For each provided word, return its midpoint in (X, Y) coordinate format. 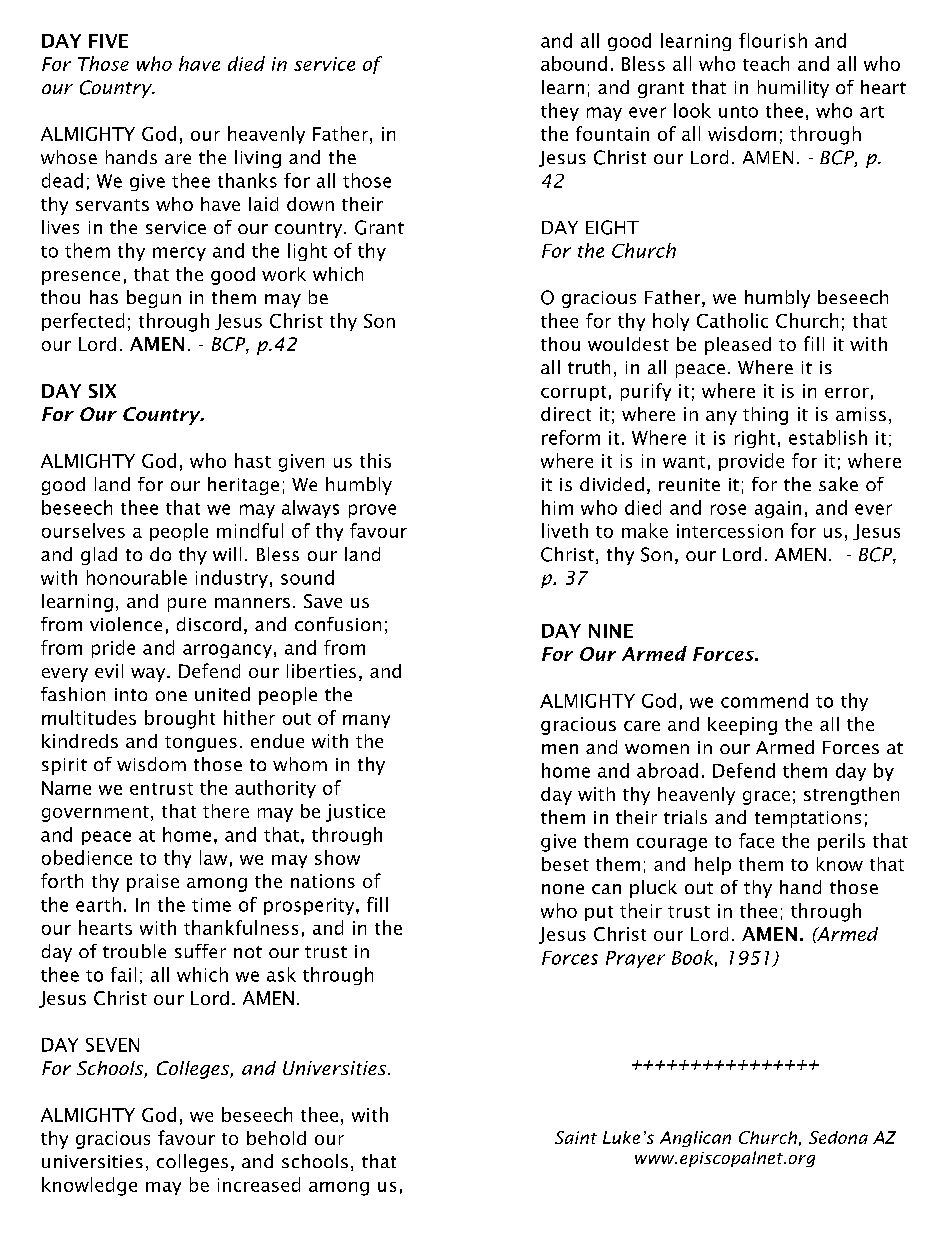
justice (355, 813)
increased (259, 1184)
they (560, 112)
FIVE (108, 41)
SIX (102, 391)
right (755, 439)
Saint (576, 1137)
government (95, 814)
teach (766, 63)
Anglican (695, 1139)
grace (766, 798)
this (375, 460)
